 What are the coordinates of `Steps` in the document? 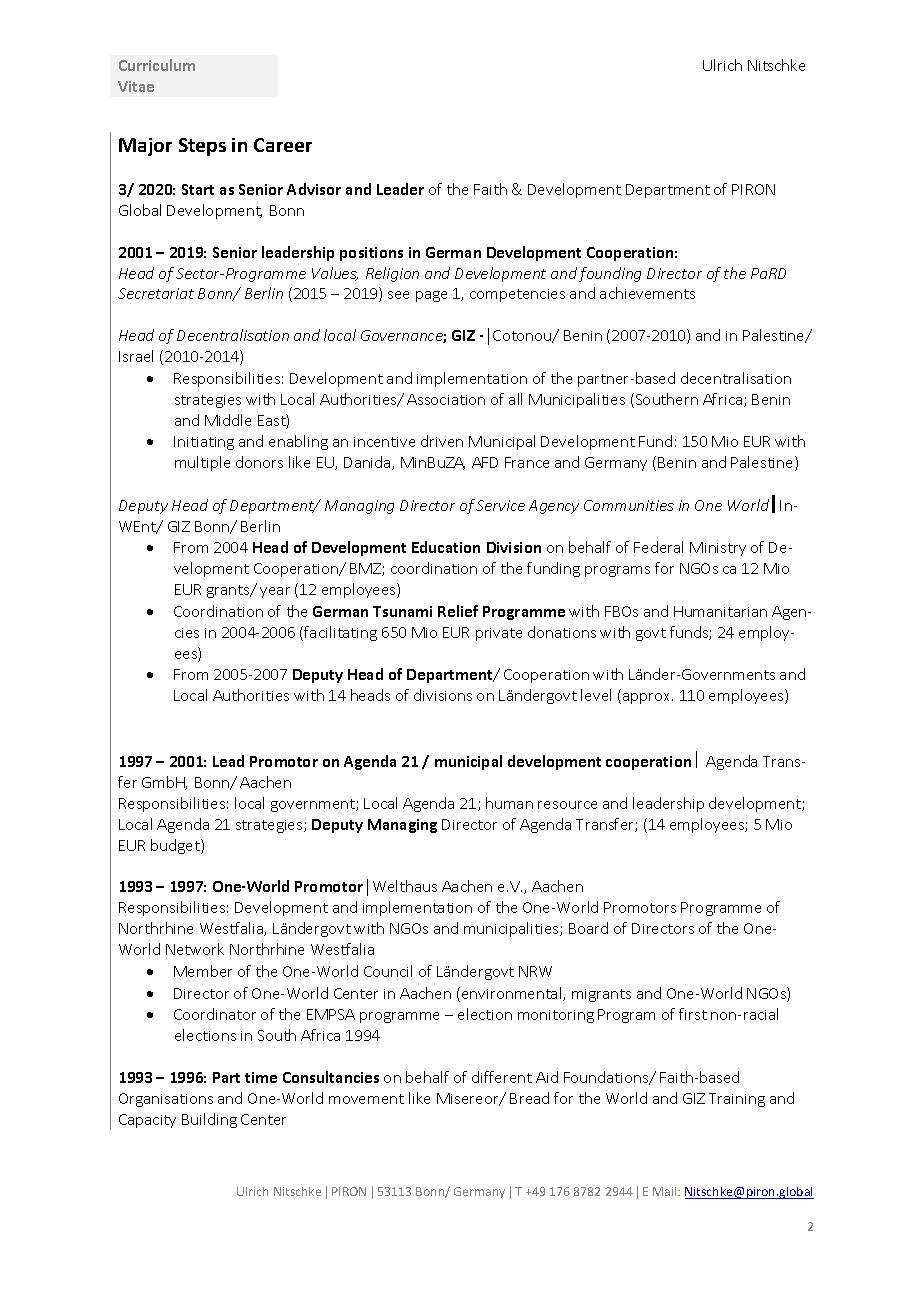 It's located at (202, 147).
